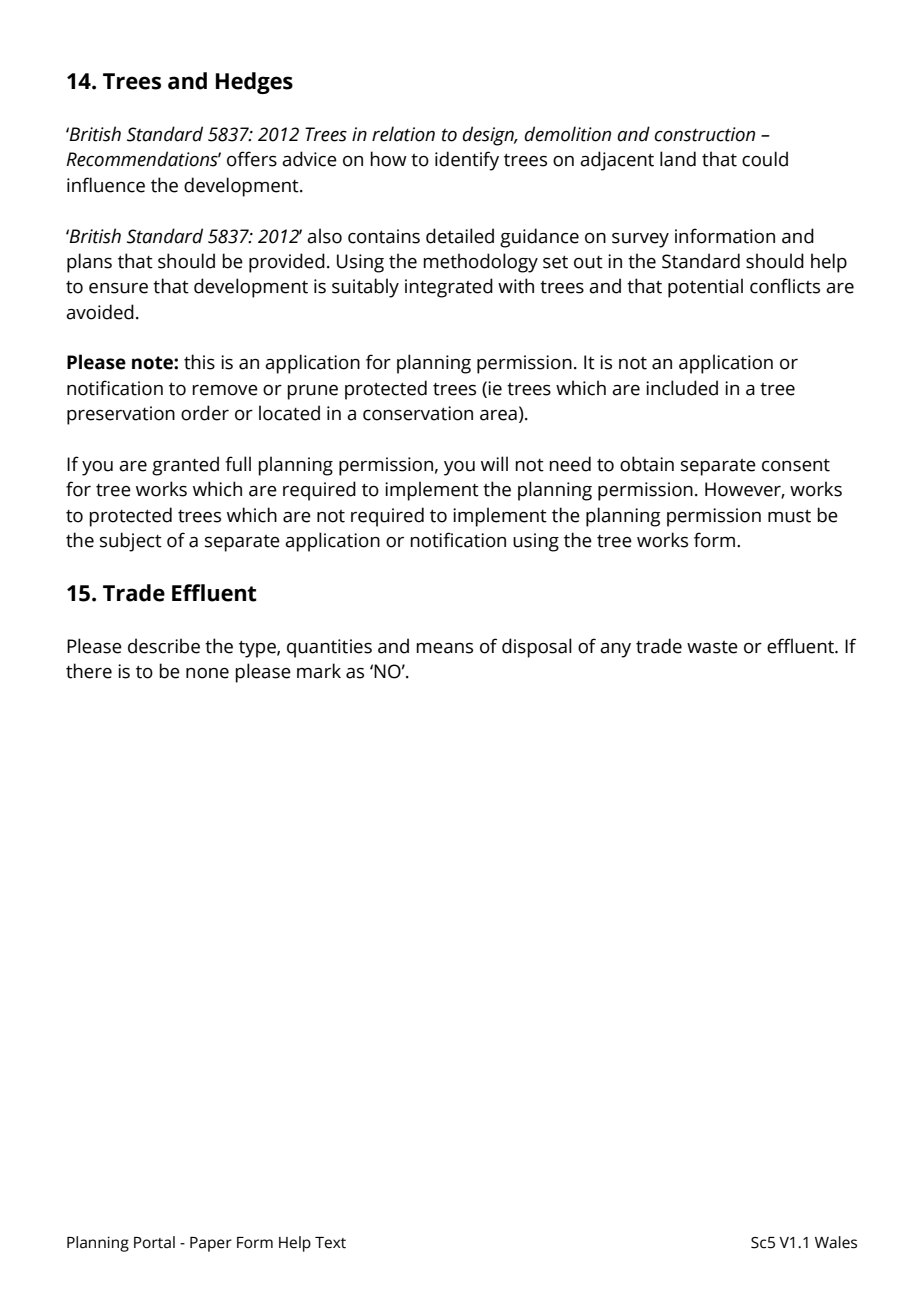 This screenshot has width=924, height=1308. What do you see at coordinates (712, 647) in the screenshot?
I see `waste` at bounding box center [712, 647].
